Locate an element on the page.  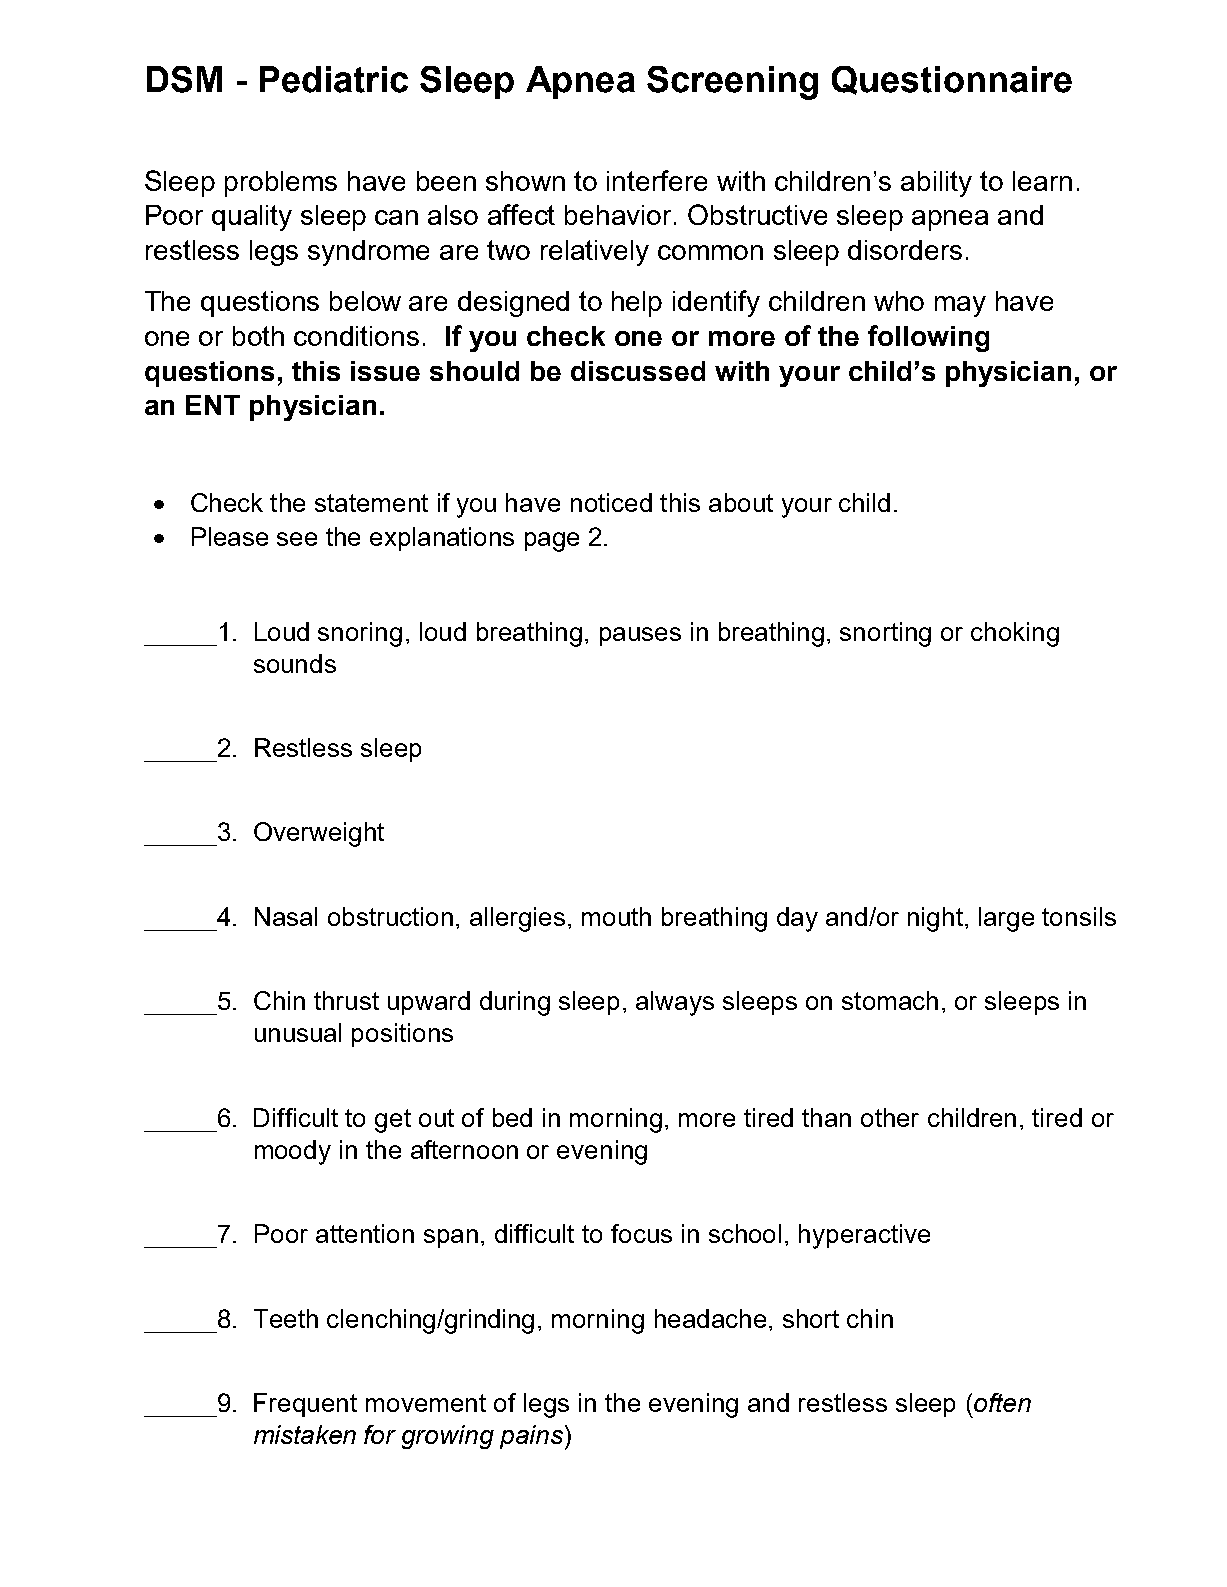
choking is located at coordinates (1015, 634).
